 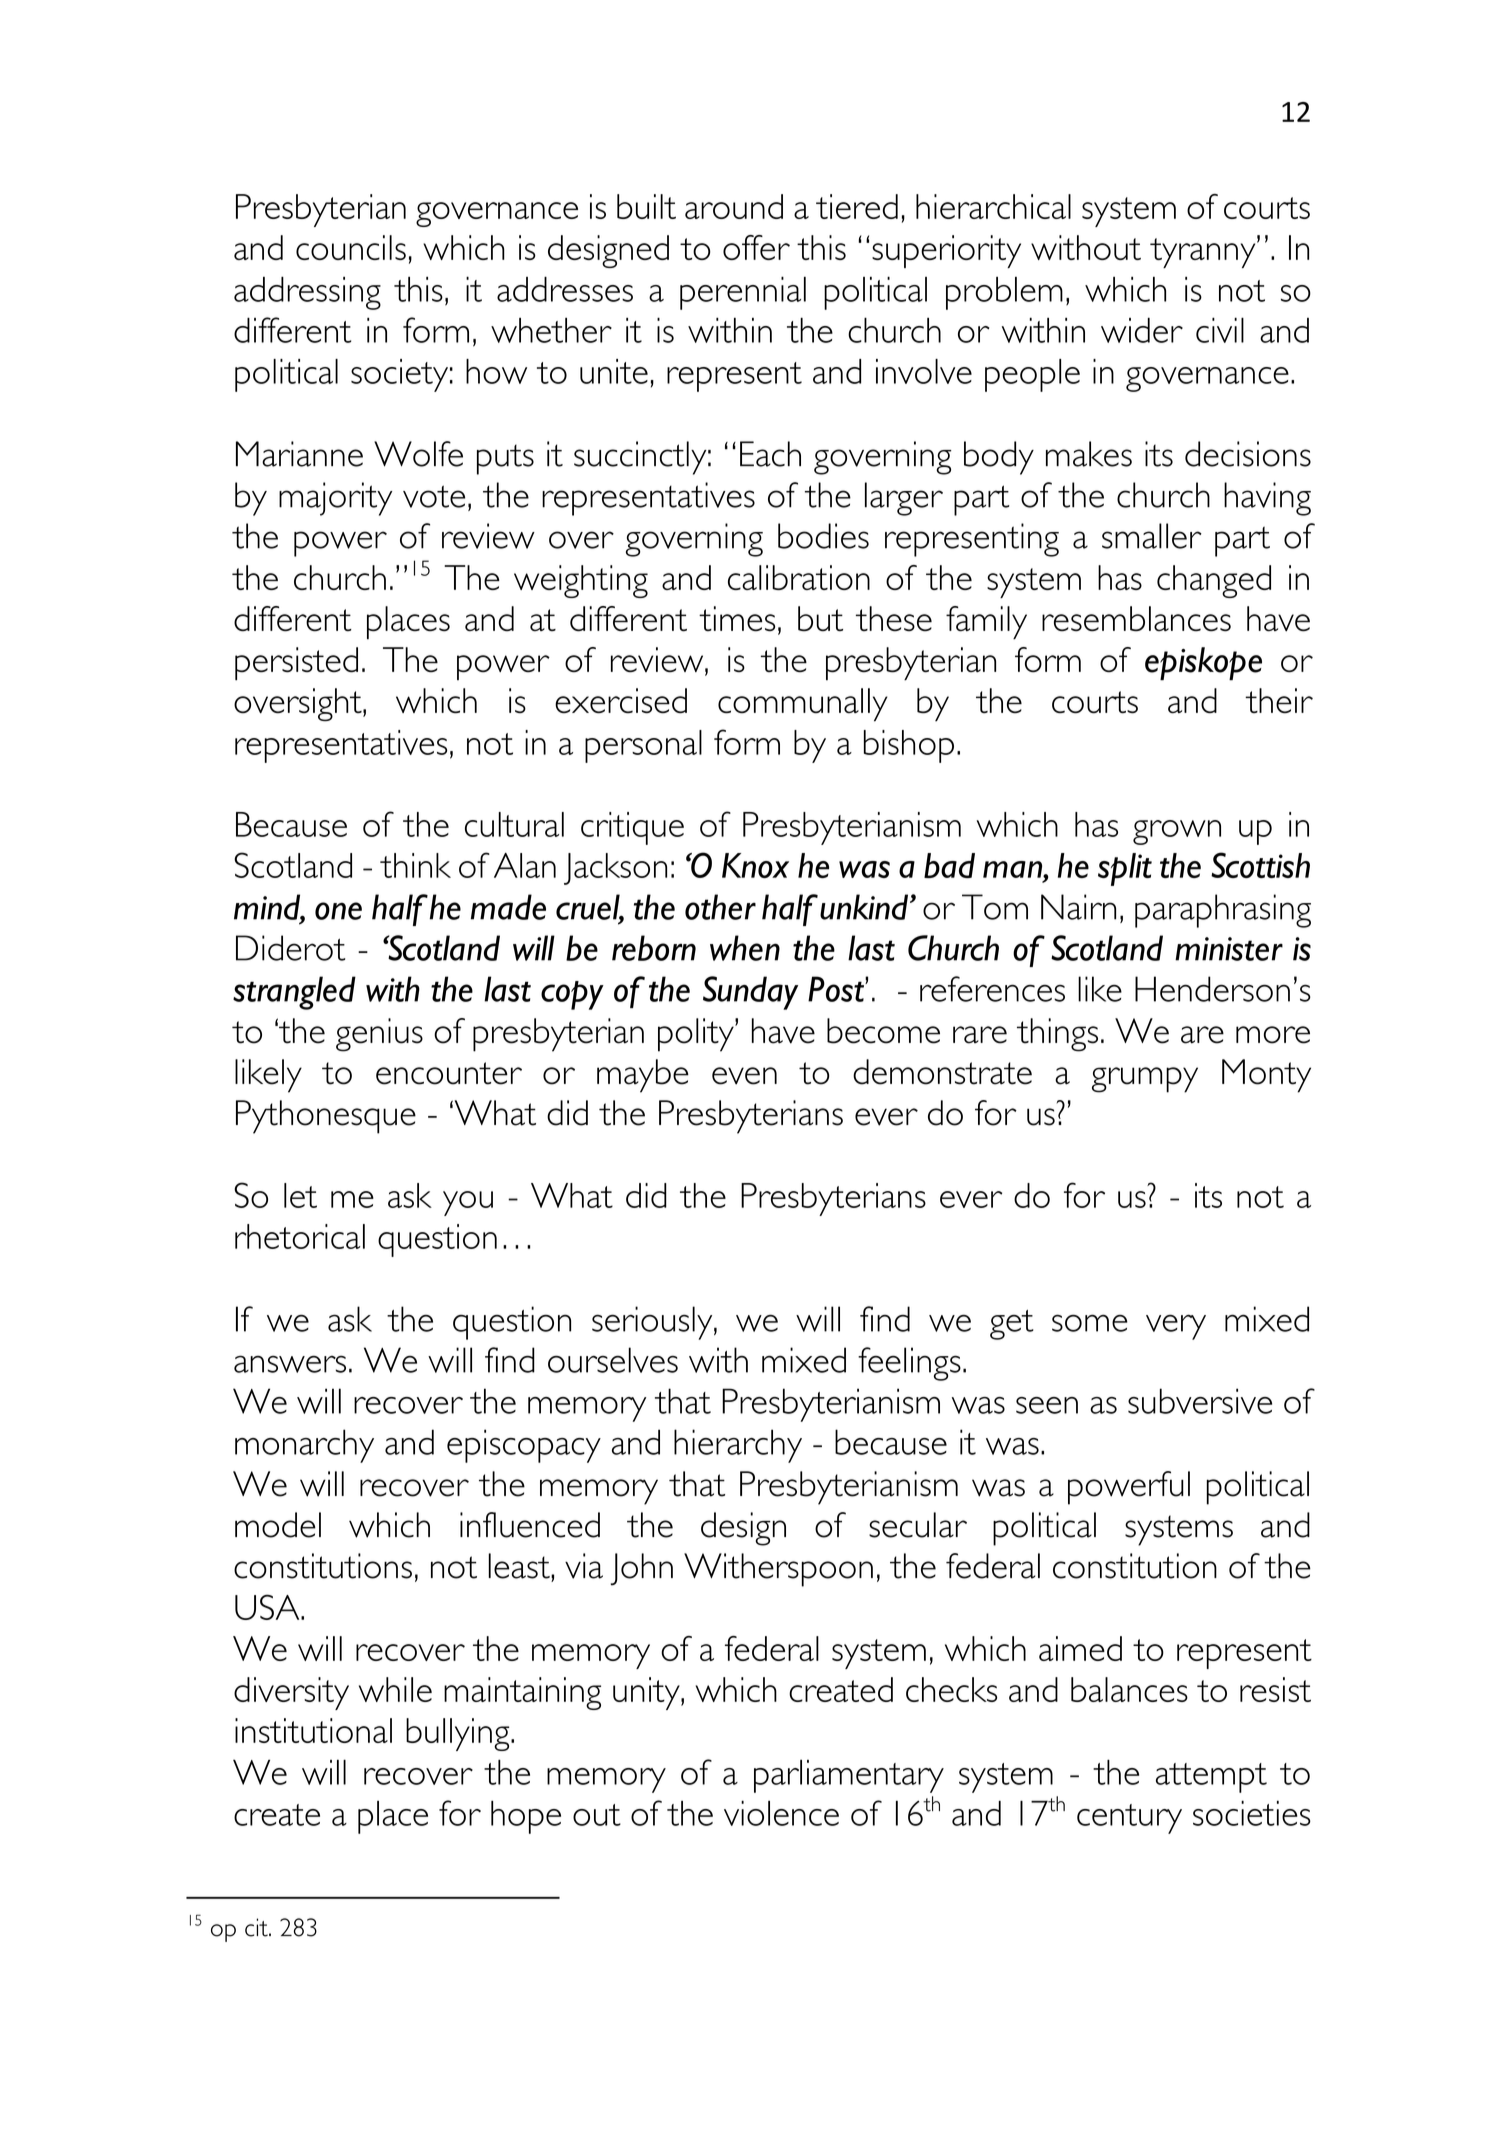 I want to click on genius, so click(x=379, y=1035).
